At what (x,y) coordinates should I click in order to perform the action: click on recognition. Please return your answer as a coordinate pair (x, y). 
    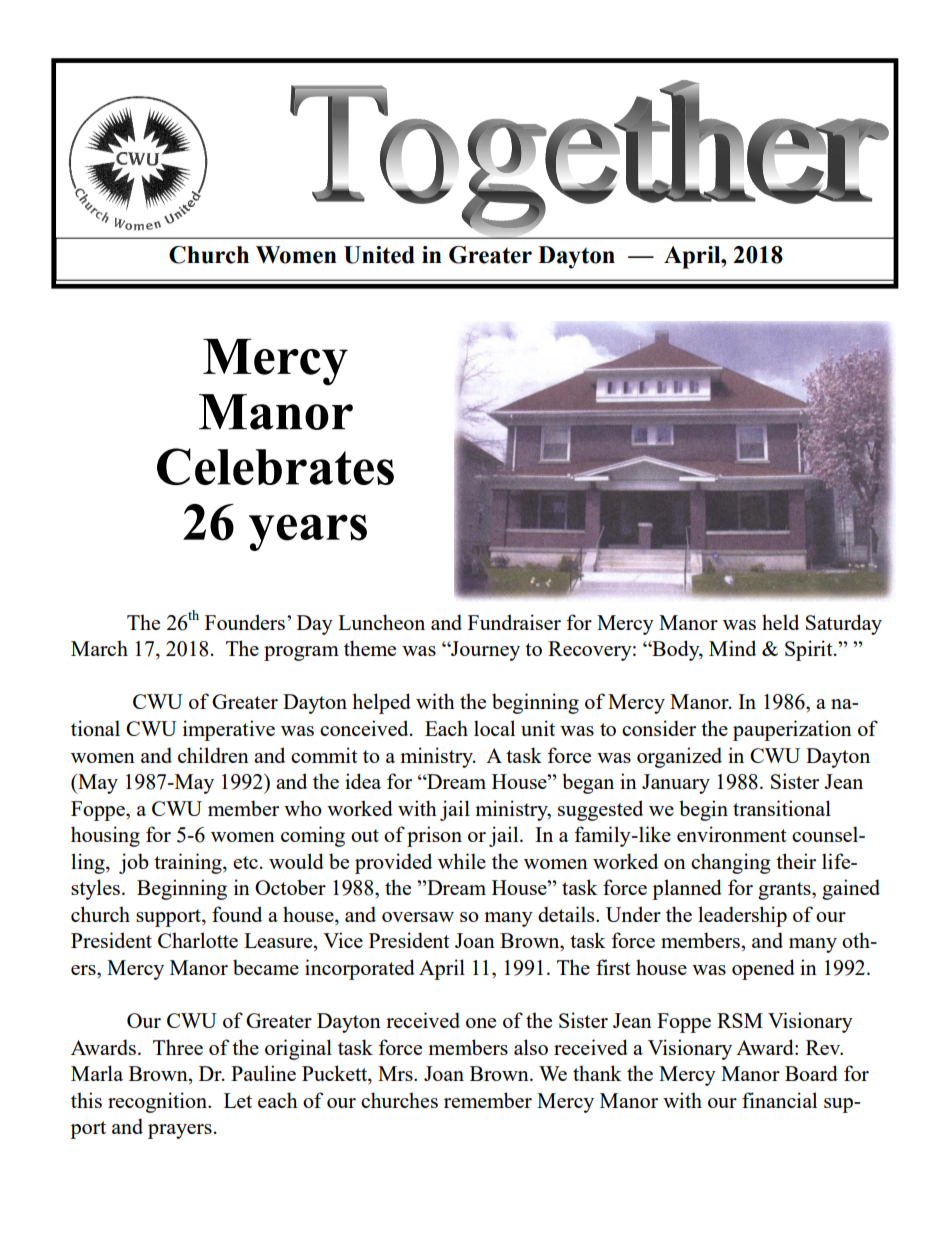
    Looking at the image, I should click on (158, 1102).
